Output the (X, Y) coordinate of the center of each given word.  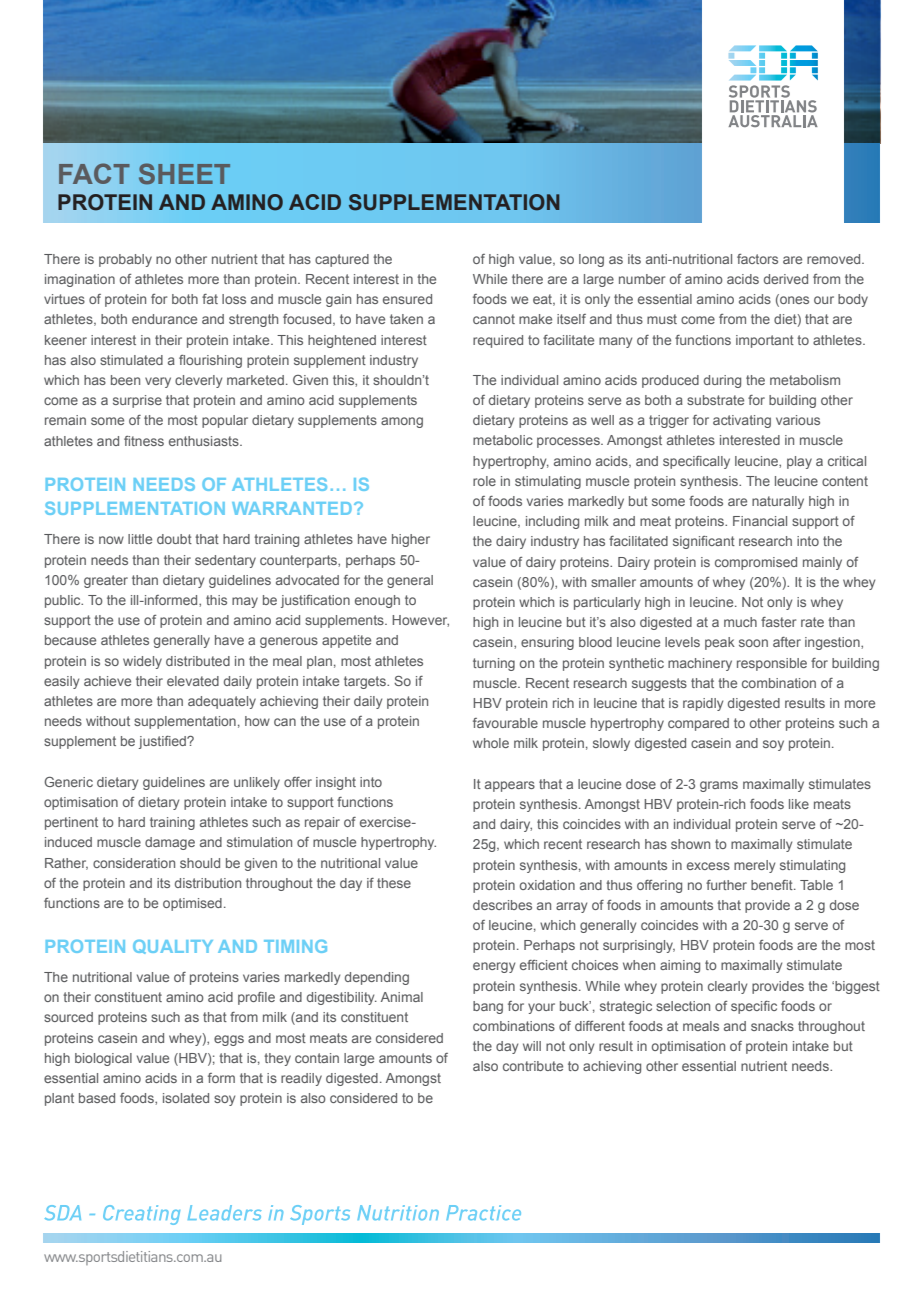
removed (835, 259)
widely (142, 662)
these (394, 883)
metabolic (503, 440)
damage (170, 843)
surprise (137, 401)
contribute (533, 1066)
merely (754, 866)
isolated (186, 1098)
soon (753, 643)
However (420, 621)
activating (742, 421)
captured (342, 260)
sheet (184, 173)
